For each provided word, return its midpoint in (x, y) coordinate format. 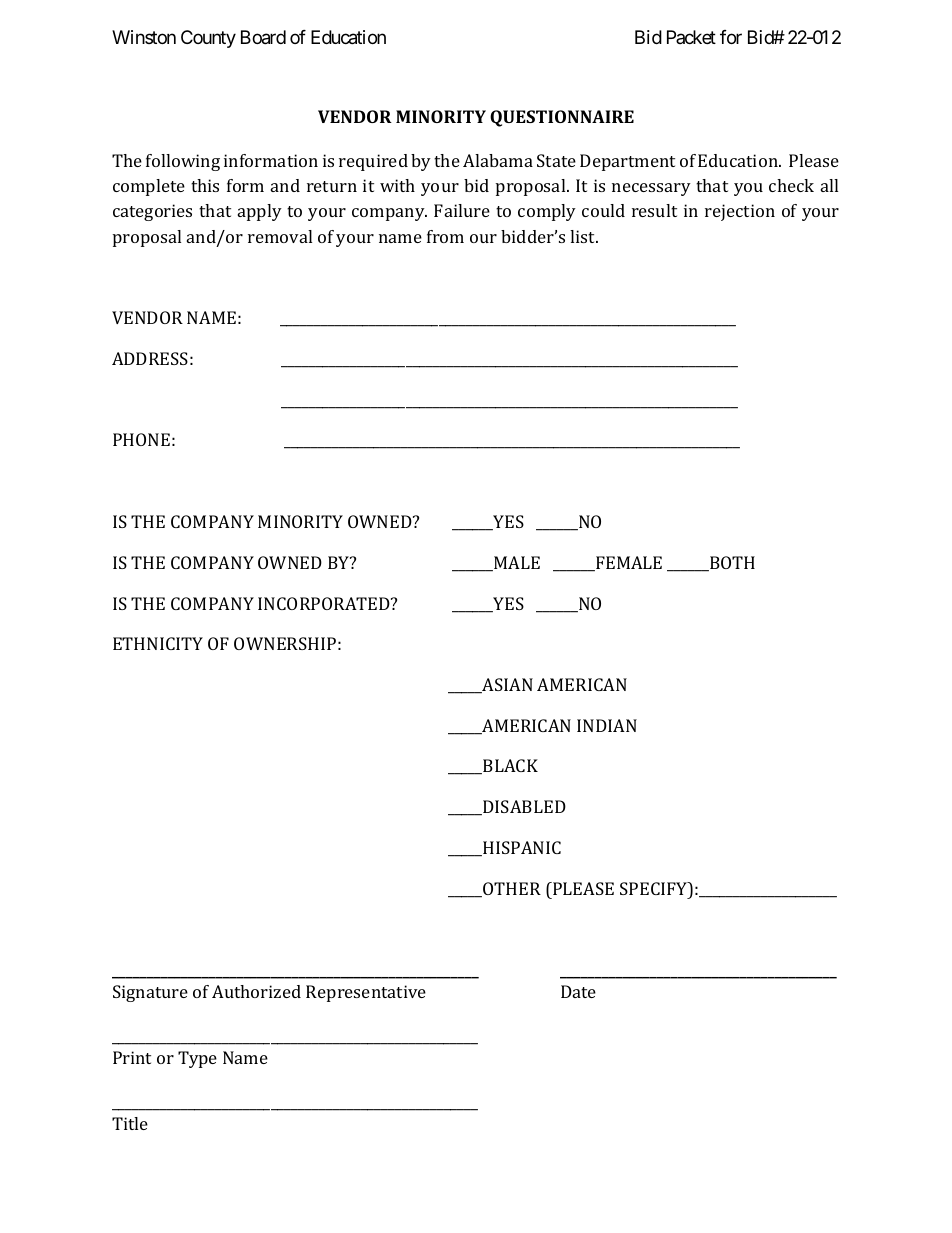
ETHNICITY (158, 643)
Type (197, 1059)
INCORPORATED (325, 603)
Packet (691, 37)
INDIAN (607, 725)
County (208, 39)
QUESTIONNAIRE (562, 118)
